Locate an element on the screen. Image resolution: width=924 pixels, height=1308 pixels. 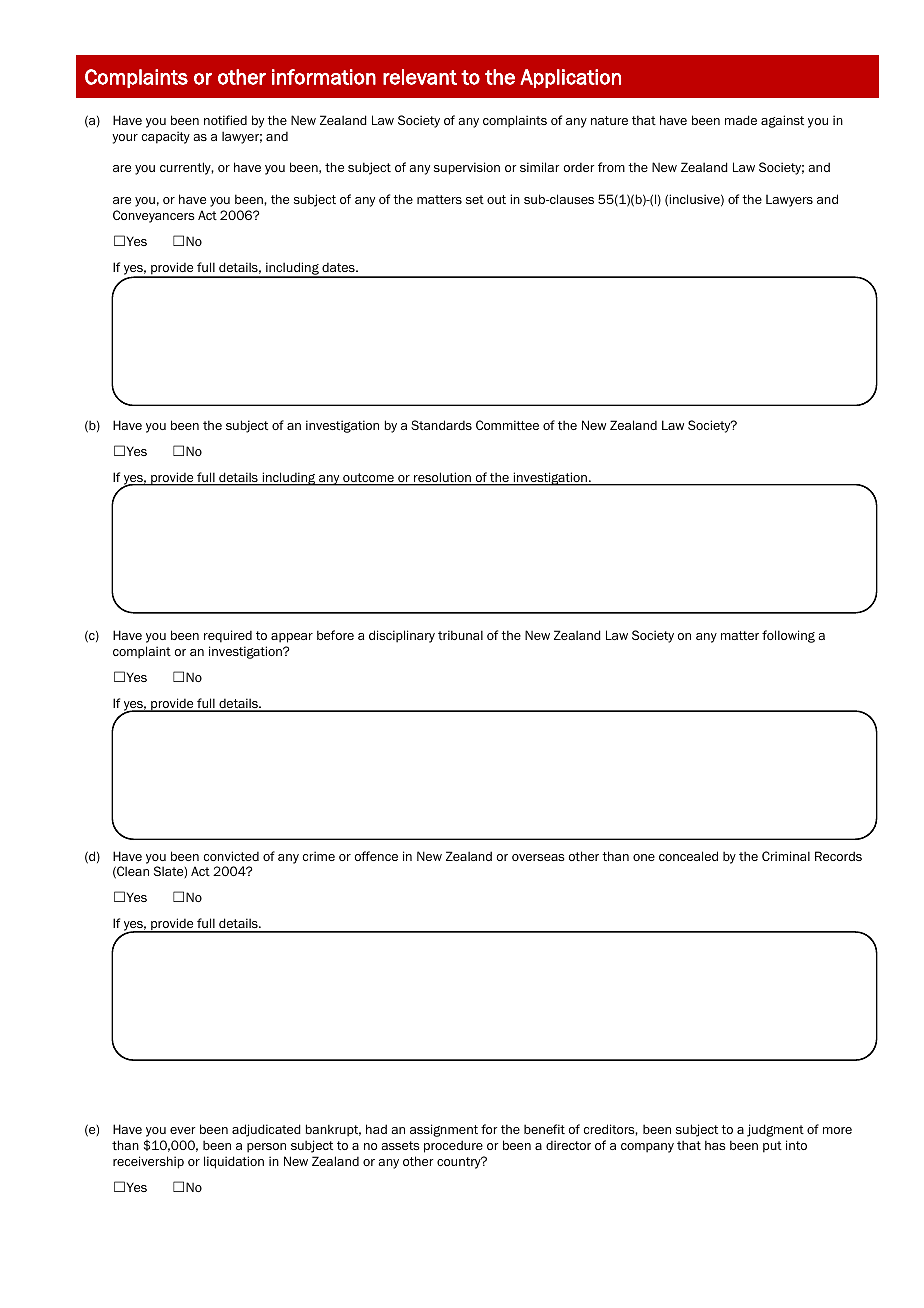
procedure is located at coordinates (453, 1146).
